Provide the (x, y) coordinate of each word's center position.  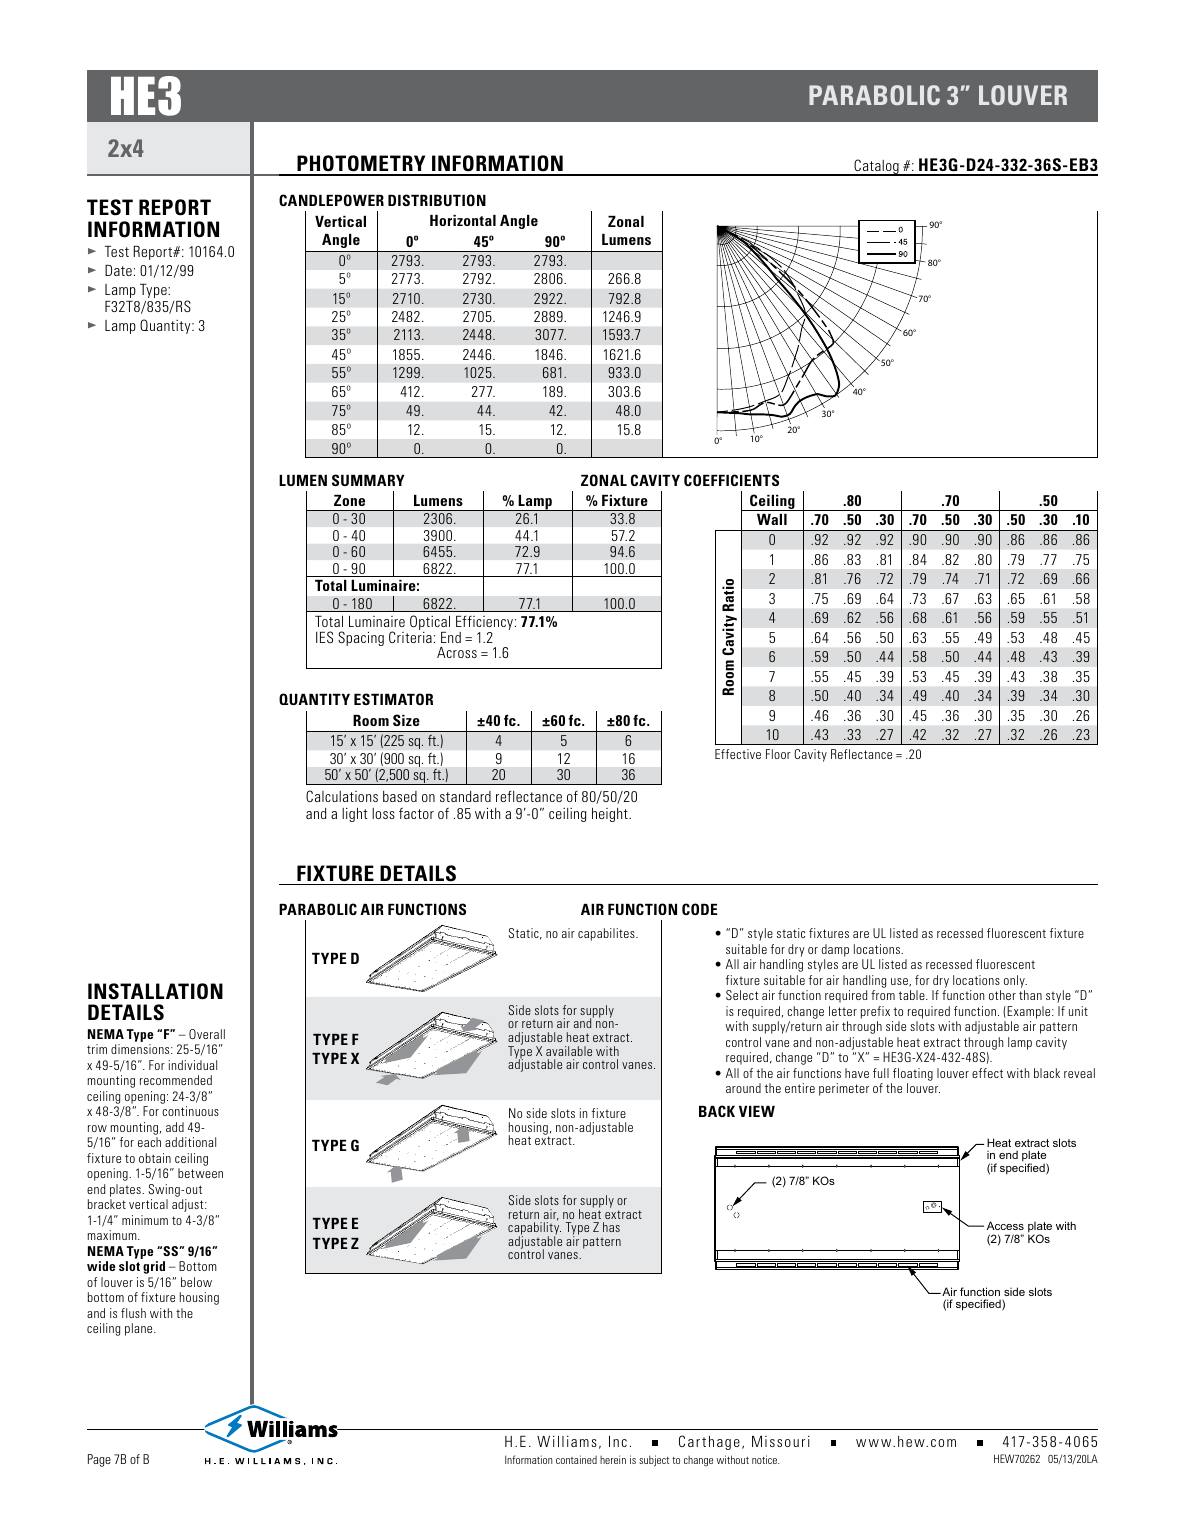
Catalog (876, 167)
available (569, 1051)
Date (118, 270)
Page (99, 1460)
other (1002, 995)
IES (324, 637)
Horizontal (463, 220)
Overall (207, 1034)
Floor (778, 754)
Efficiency (484, 624)
